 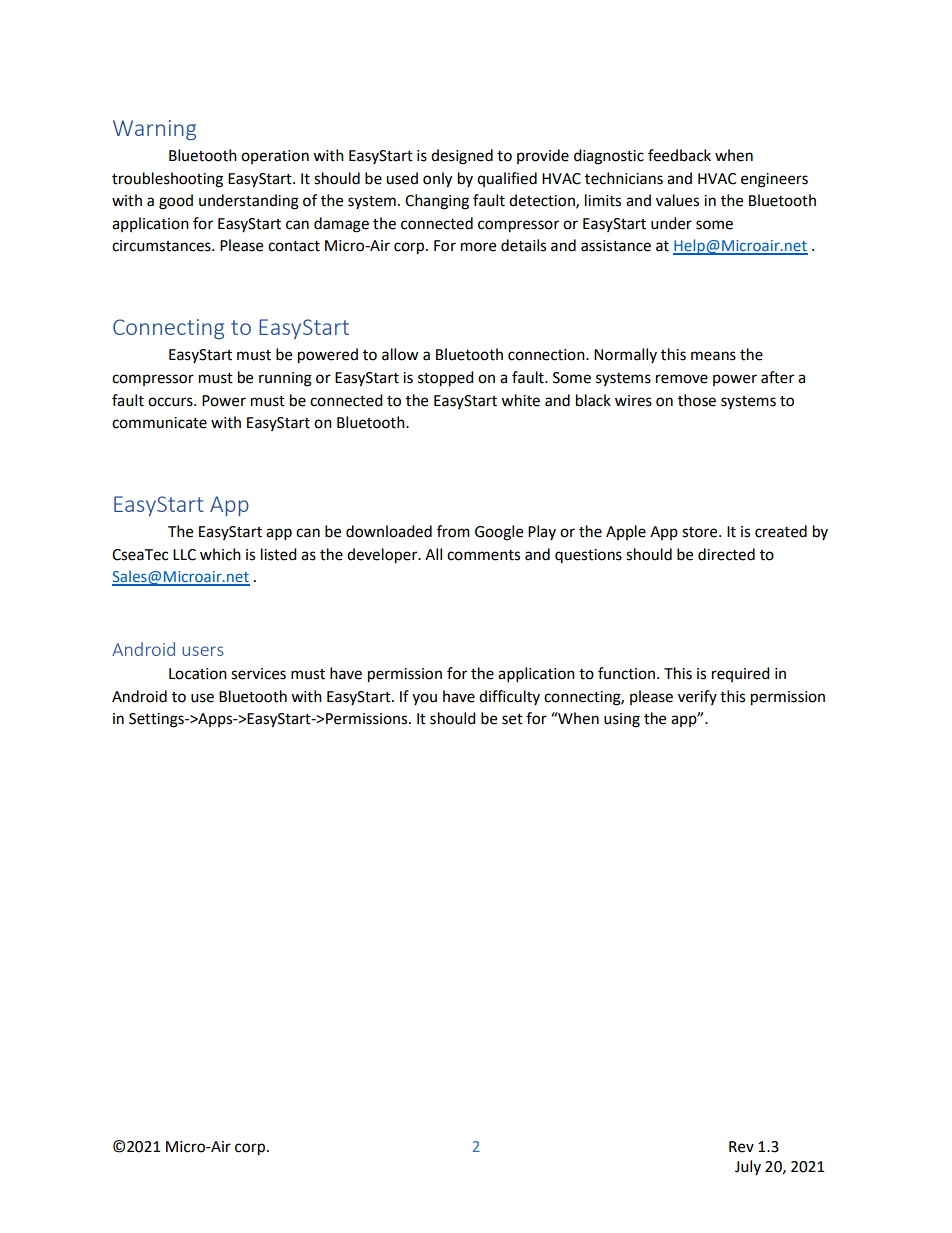 I want to click on users, so click(x=203, y=651).
